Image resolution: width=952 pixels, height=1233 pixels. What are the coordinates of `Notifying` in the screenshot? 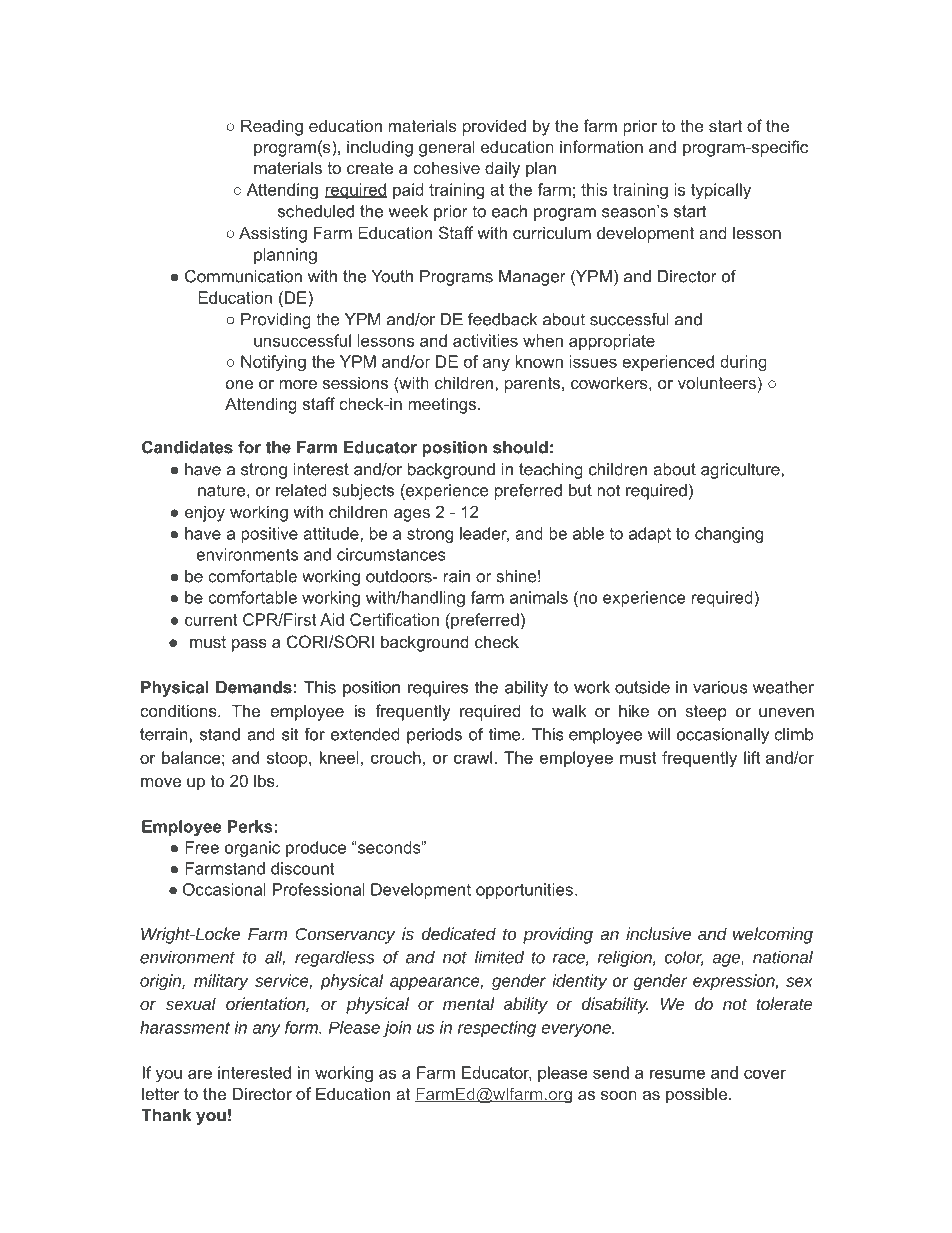 It's located at (273, 363).
